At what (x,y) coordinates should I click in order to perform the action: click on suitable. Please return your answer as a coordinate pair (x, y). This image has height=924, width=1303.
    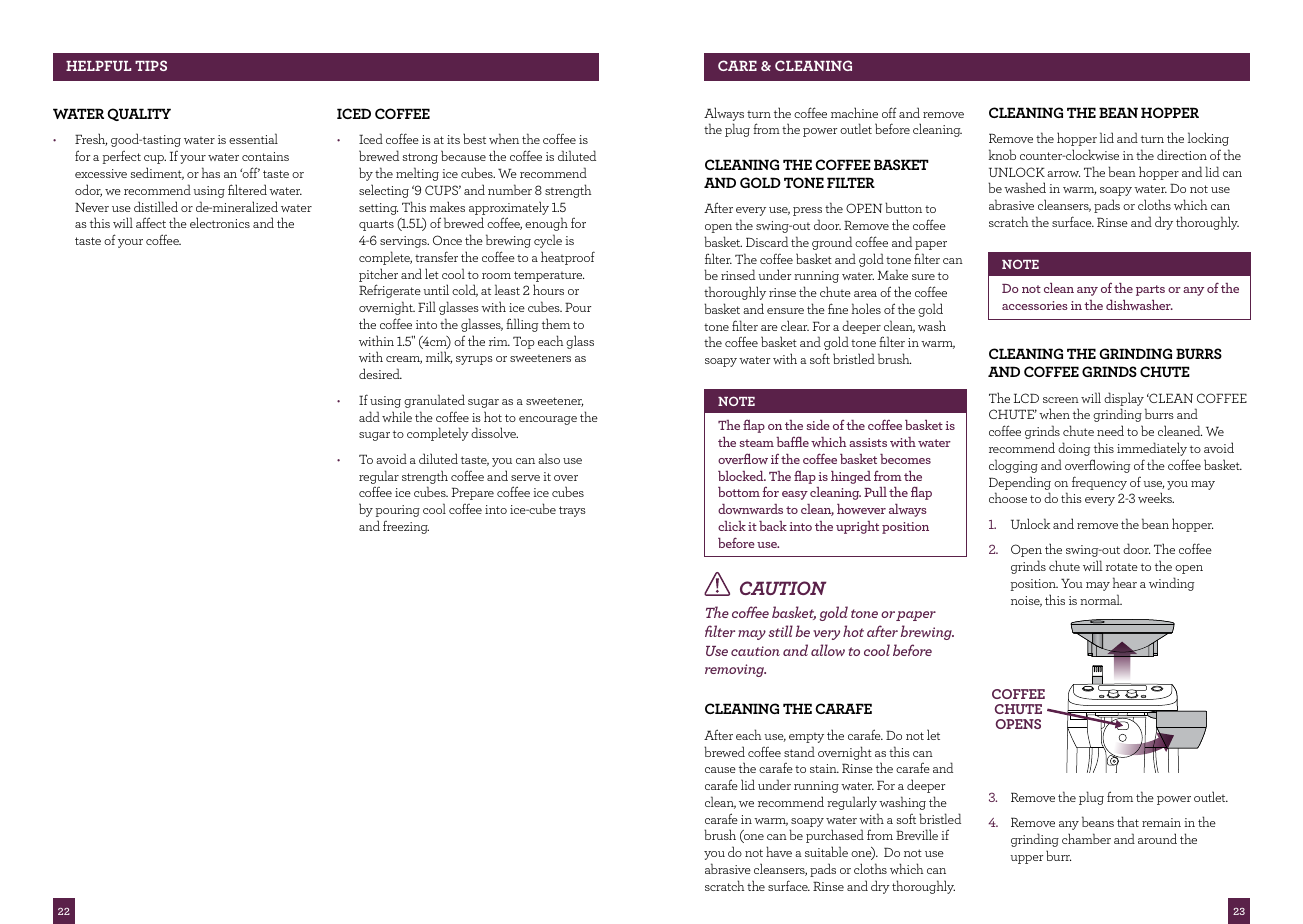
    Looking at the image, I should click on (826, 851).
